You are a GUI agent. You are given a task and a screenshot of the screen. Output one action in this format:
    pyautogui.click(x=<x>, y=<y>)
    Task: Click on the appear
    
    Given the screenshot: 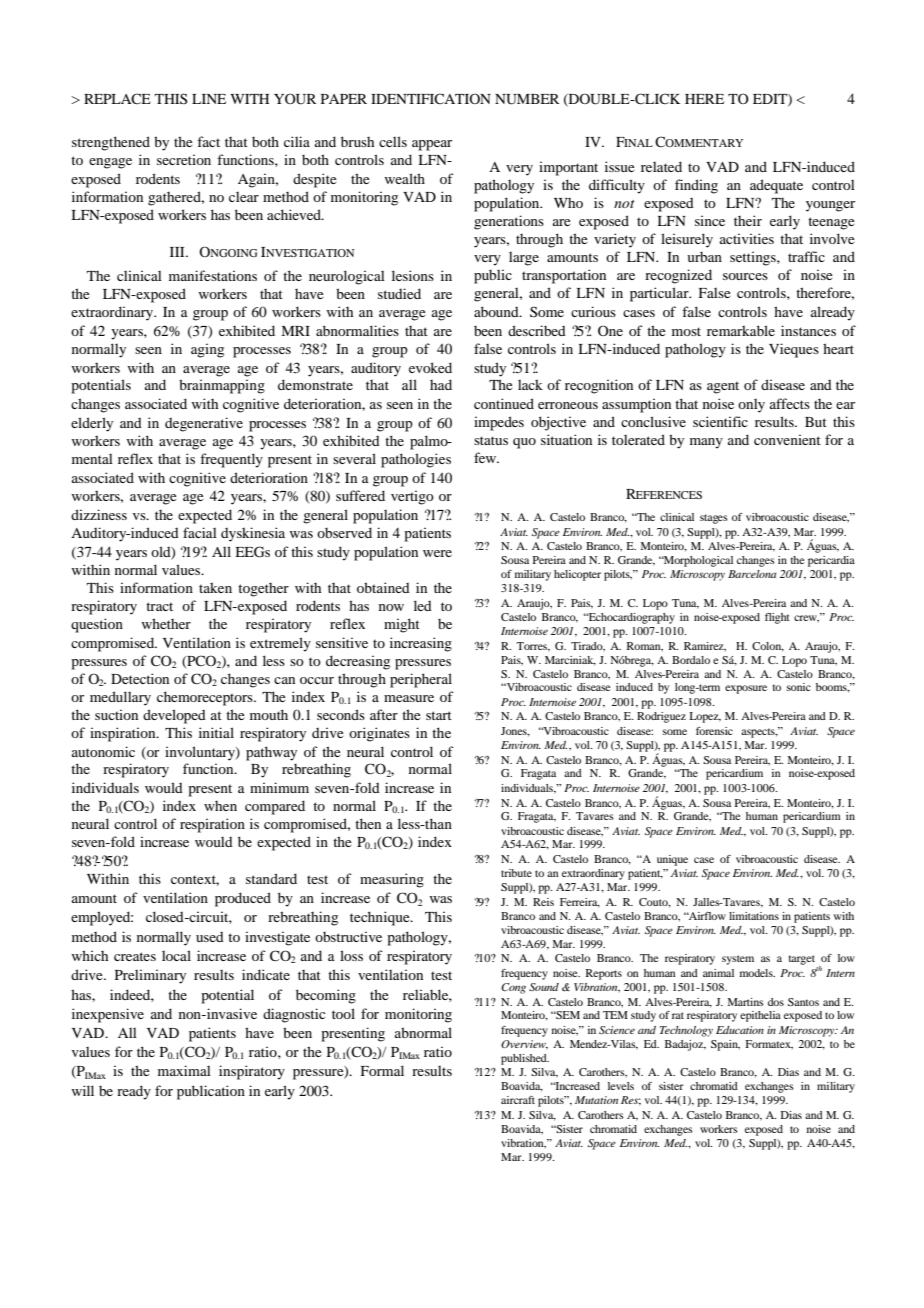 What is the action you would take?
    pyautogui.click(x=432, y=145)
